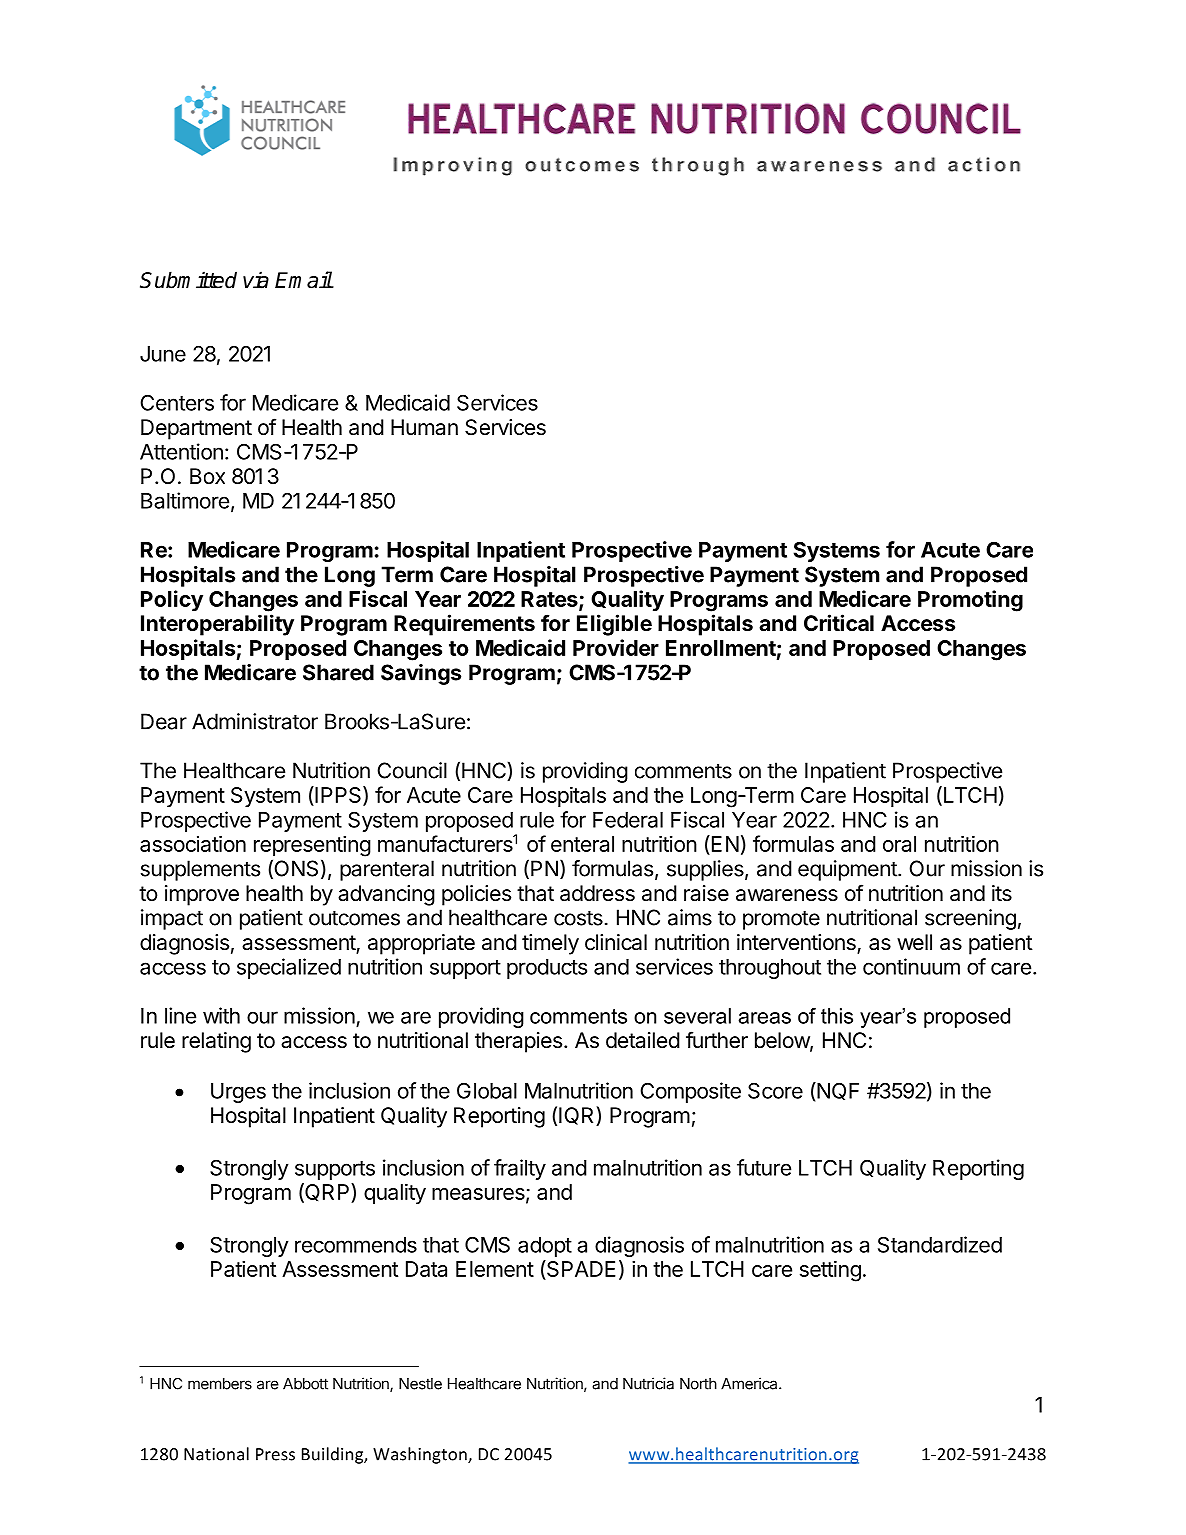  I want to click on address, so click(597, 893).
